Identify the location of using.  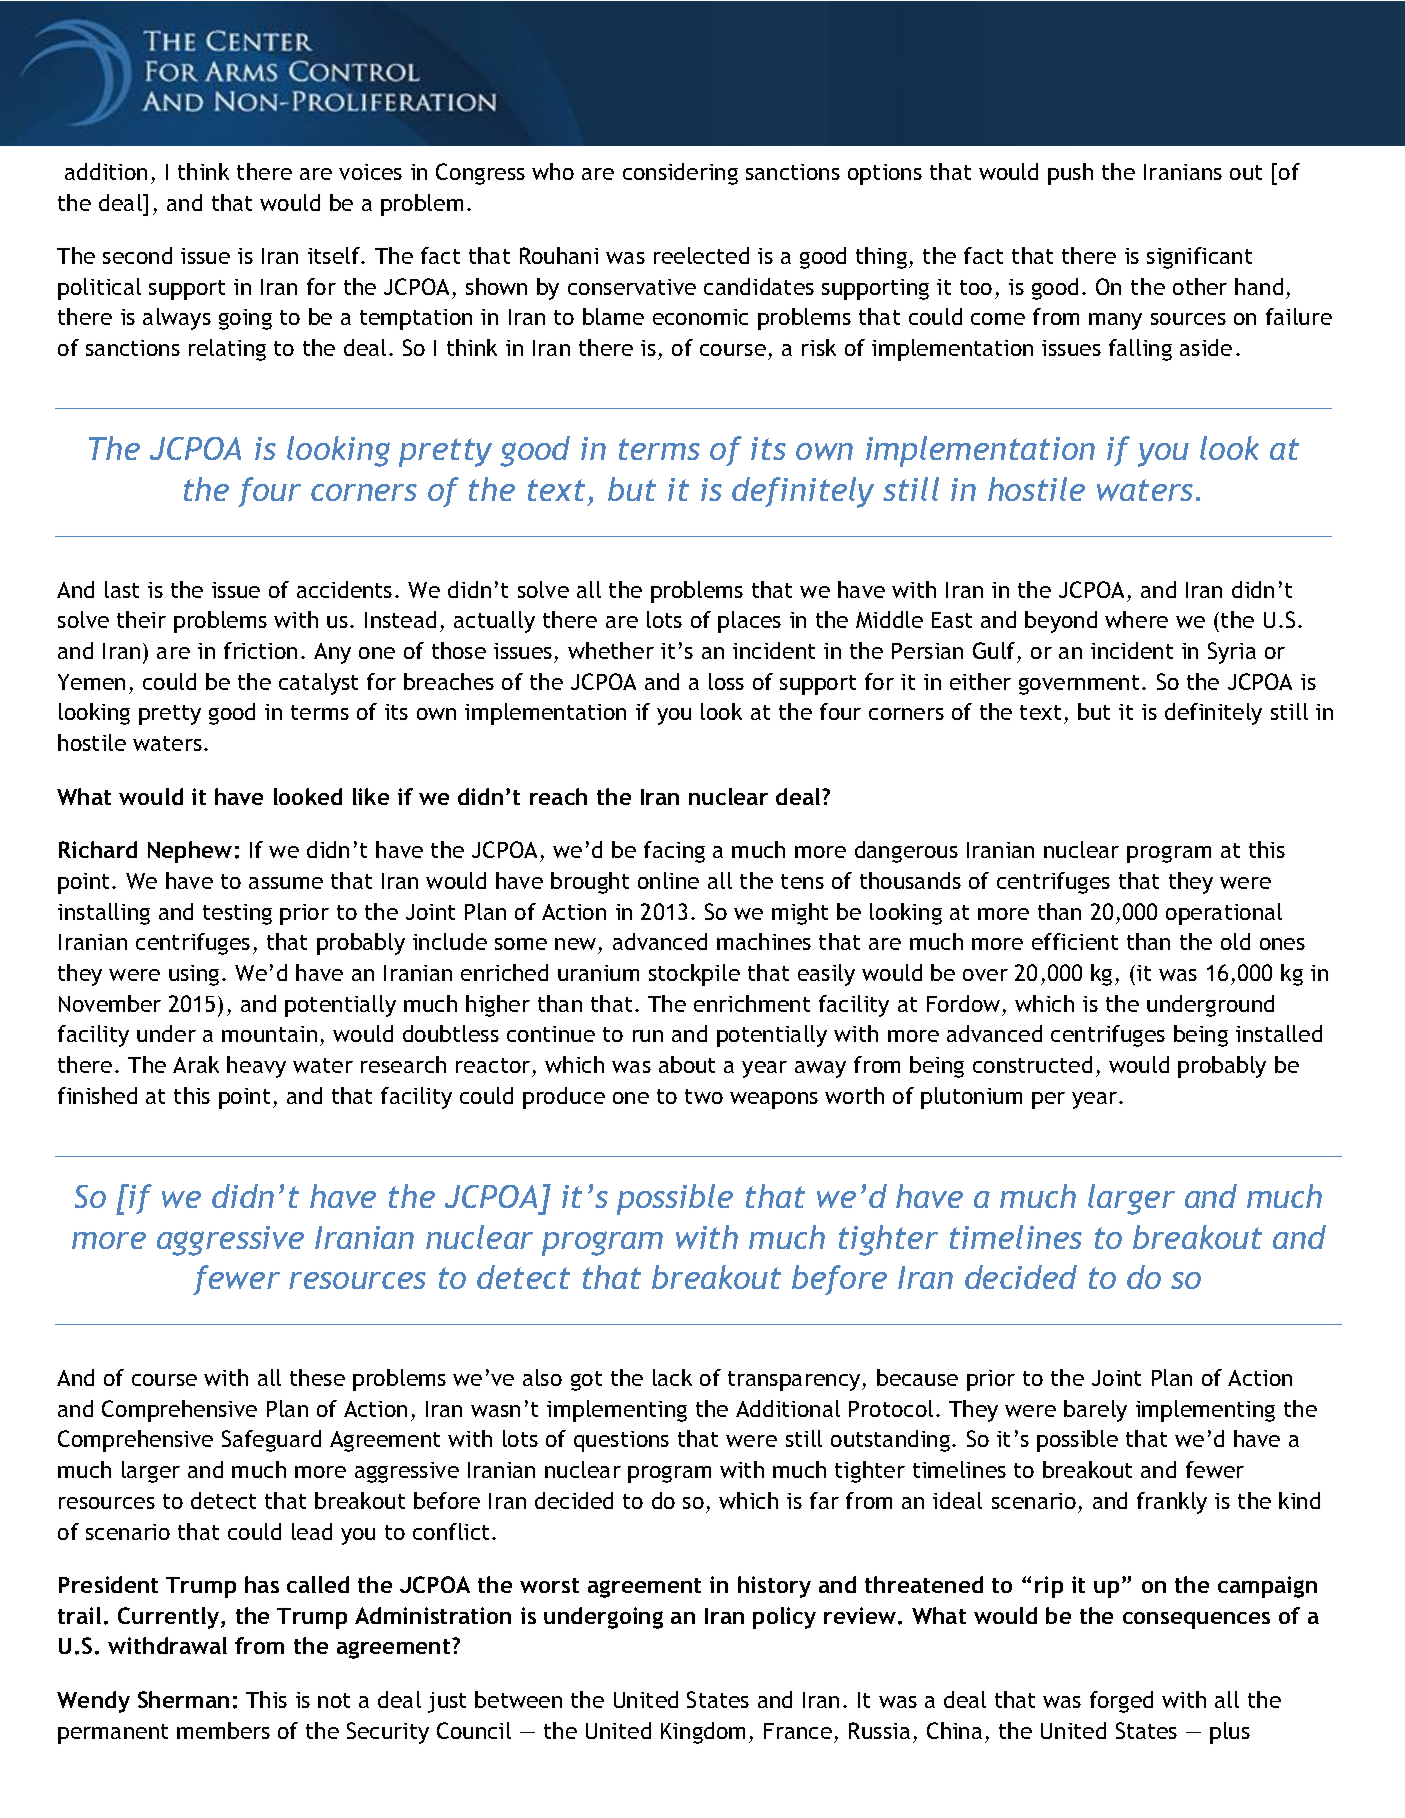
(194, 975).
